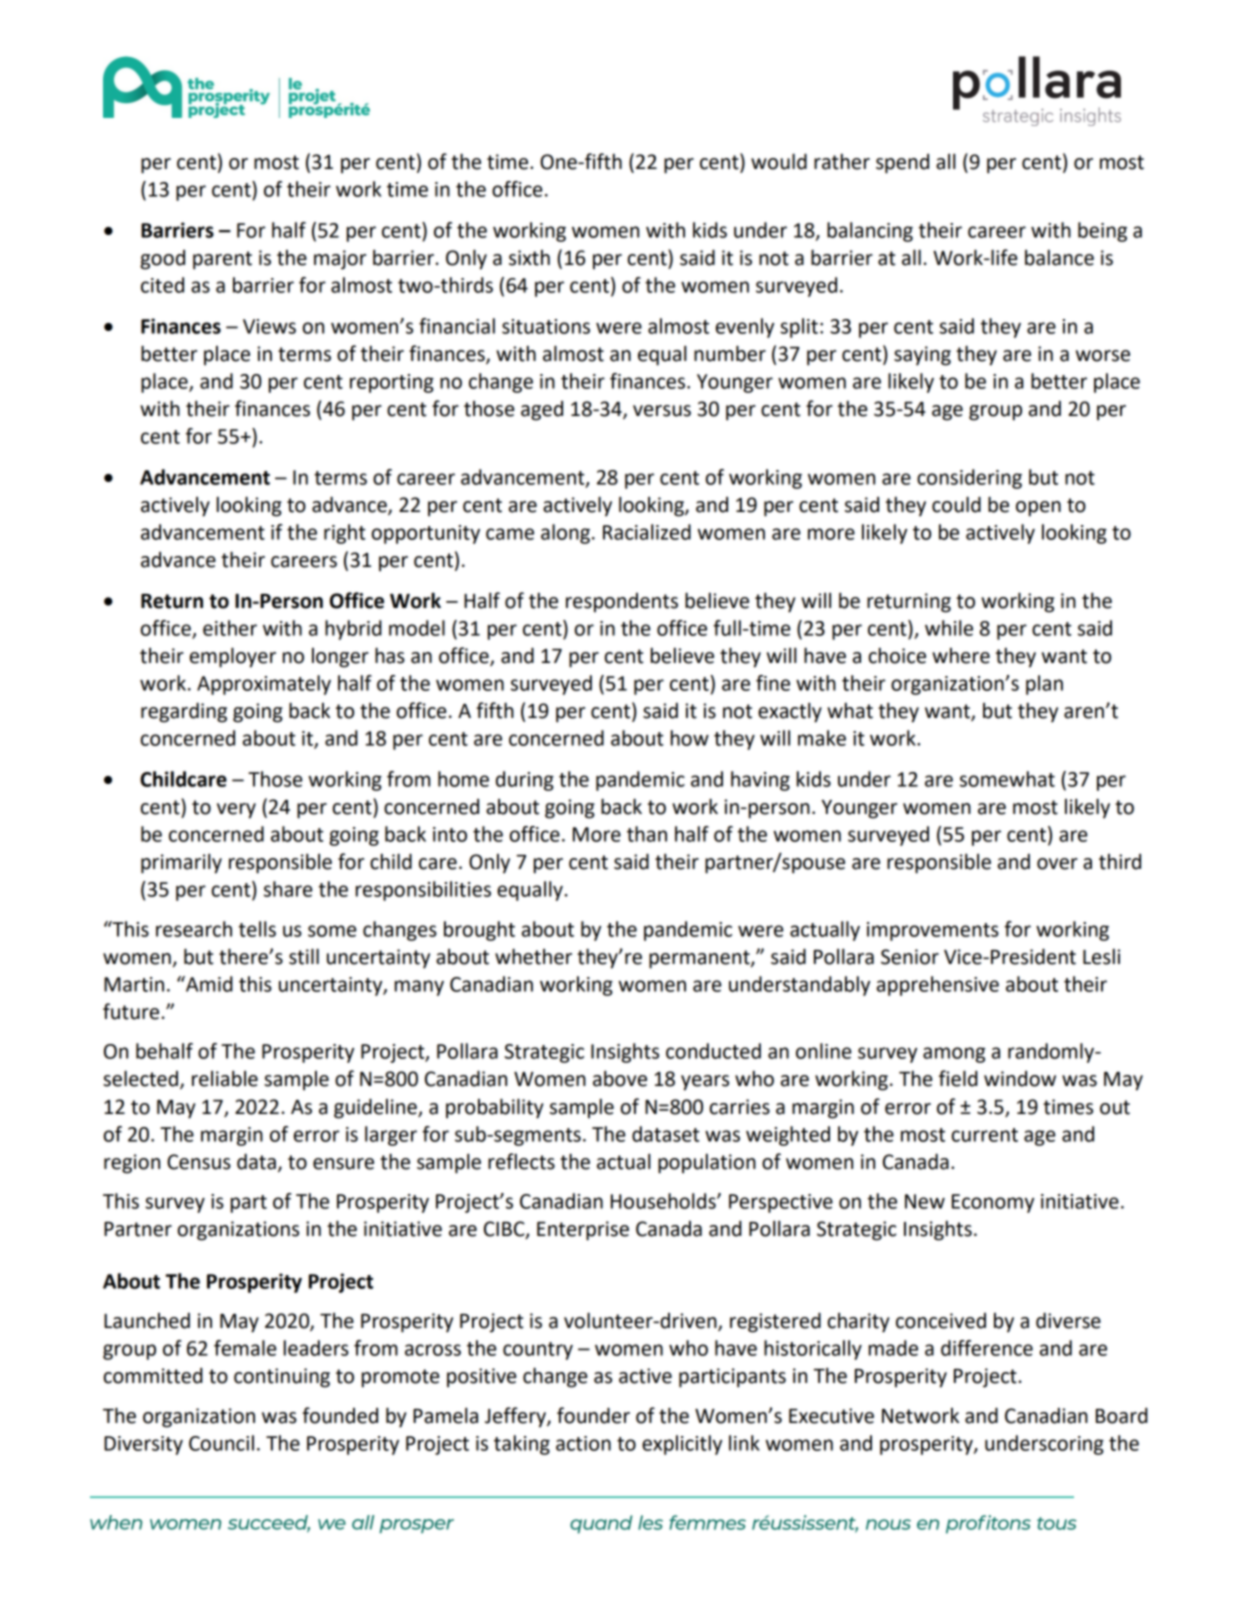 This screenshot has width=1254, height=1623. I want to click on continuing, so click(282, 1378).
